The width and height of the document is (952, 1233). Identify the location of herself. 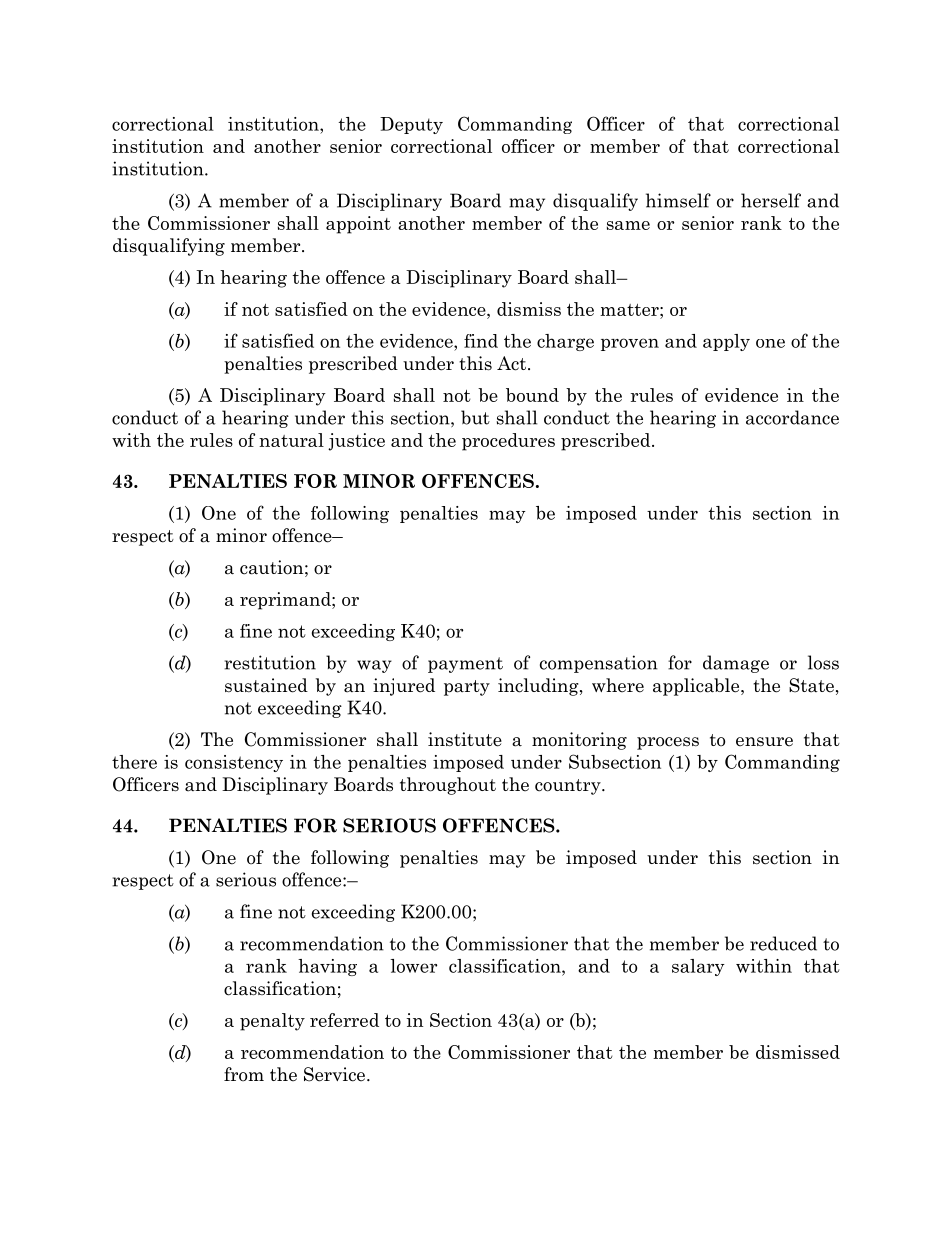
(771, 200).
